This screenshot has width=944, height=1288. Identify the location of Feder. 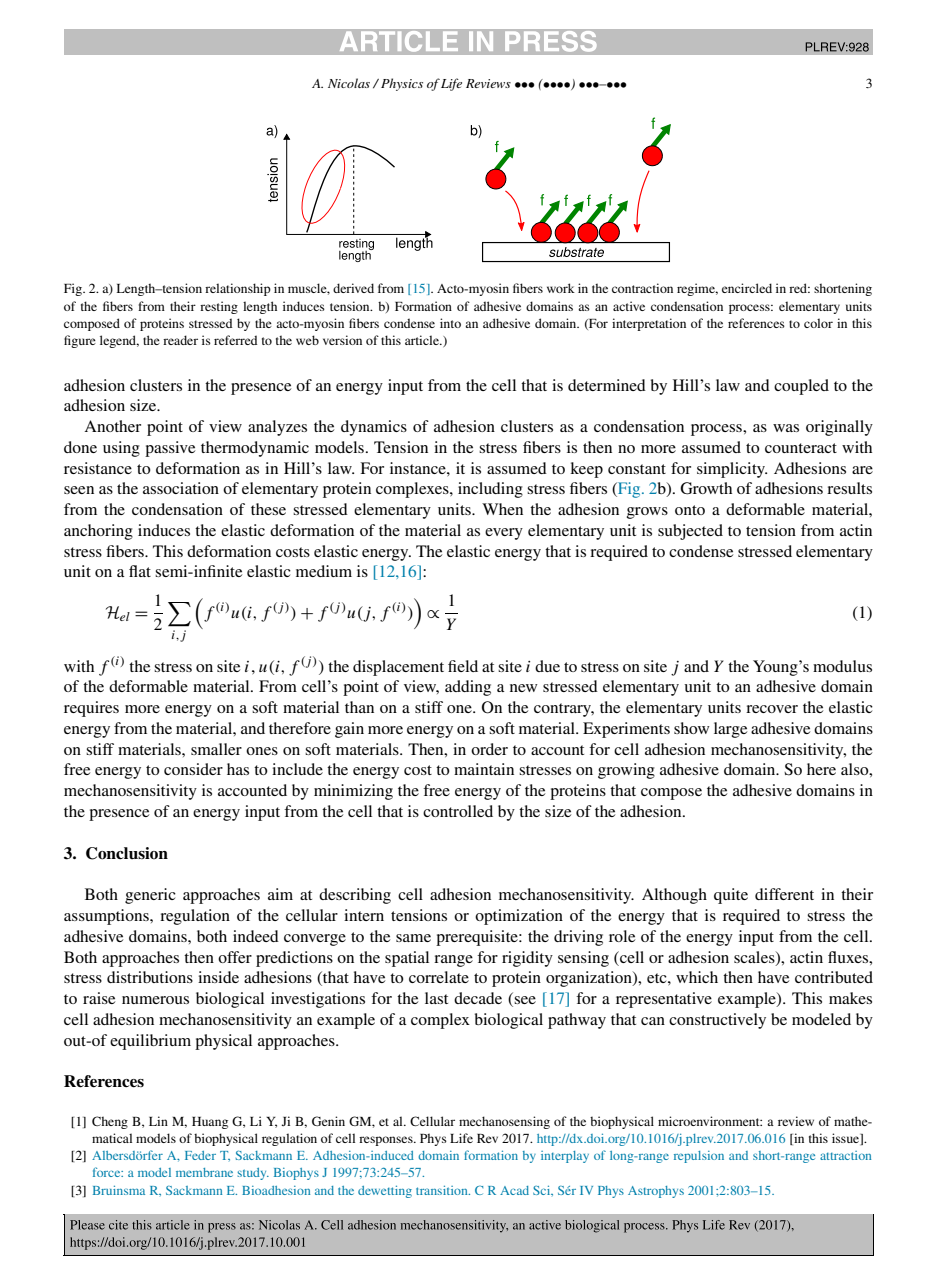
(200, 1155).
